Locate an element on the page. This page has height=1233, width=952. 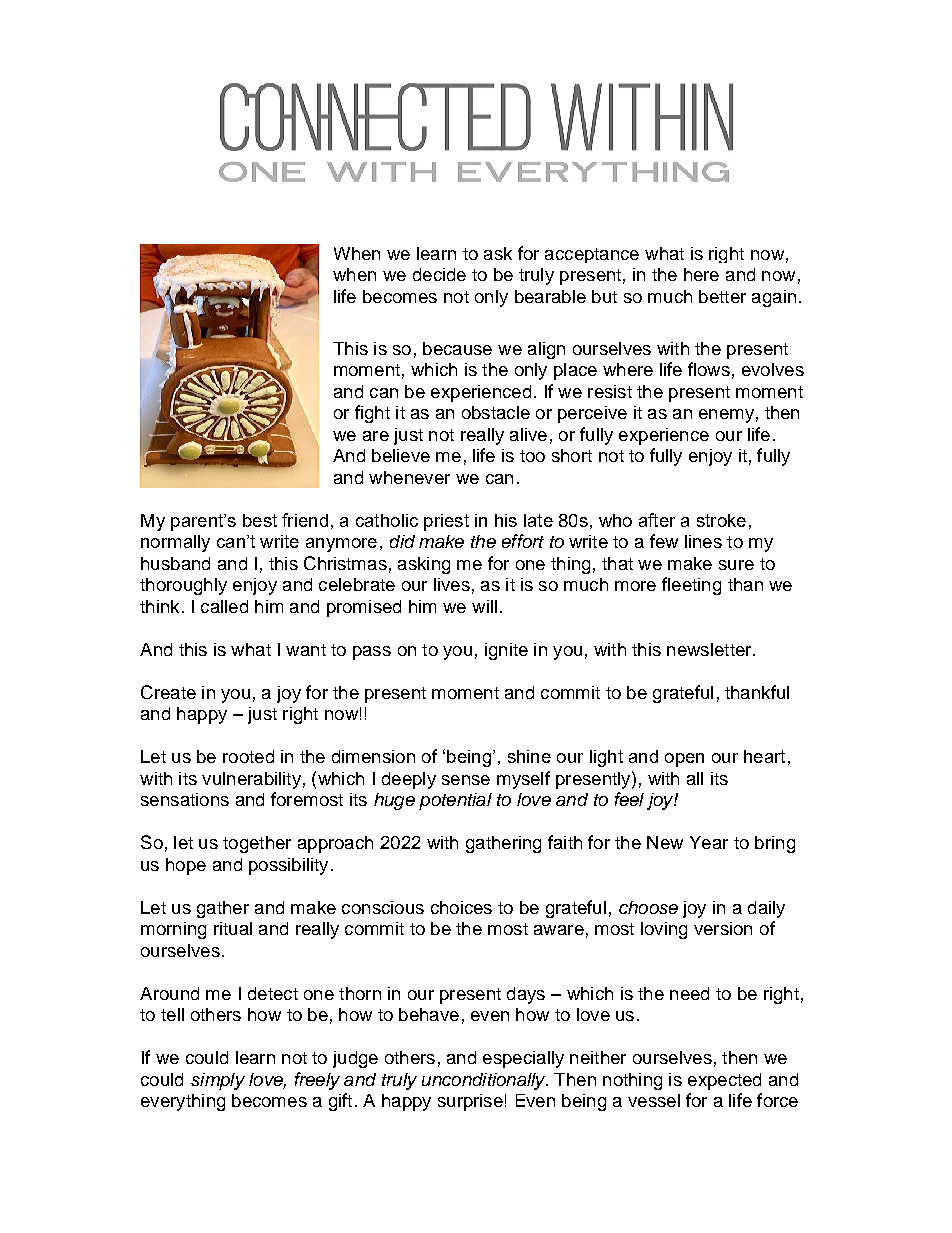
will is located at coordinates (484, 606).
